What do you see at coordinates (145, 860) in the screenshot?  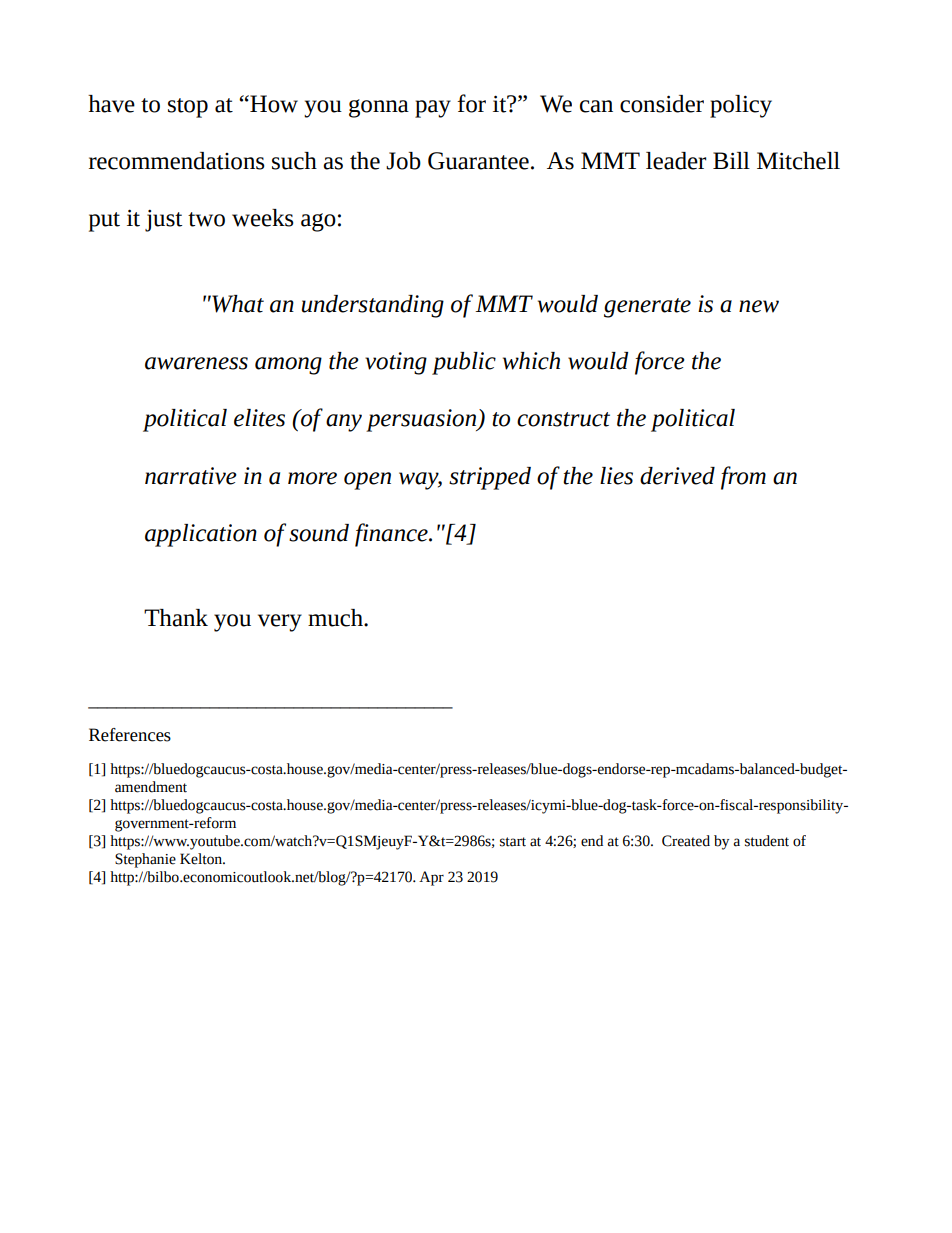 I see `Stephanie` at bounding box center [145, 860].
